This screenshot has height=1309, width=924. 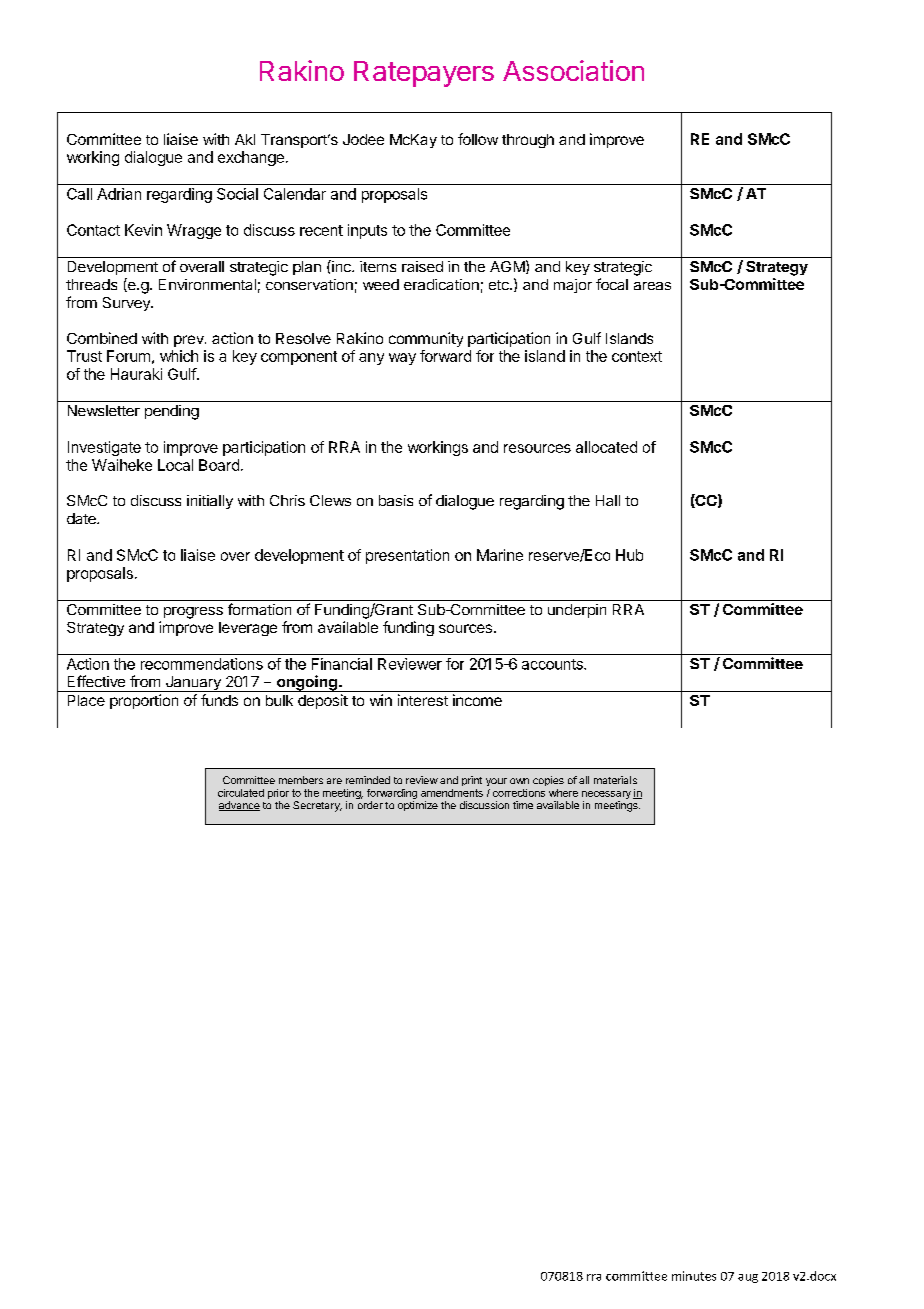 I want to click on Association, so click(x=573, y=70).
